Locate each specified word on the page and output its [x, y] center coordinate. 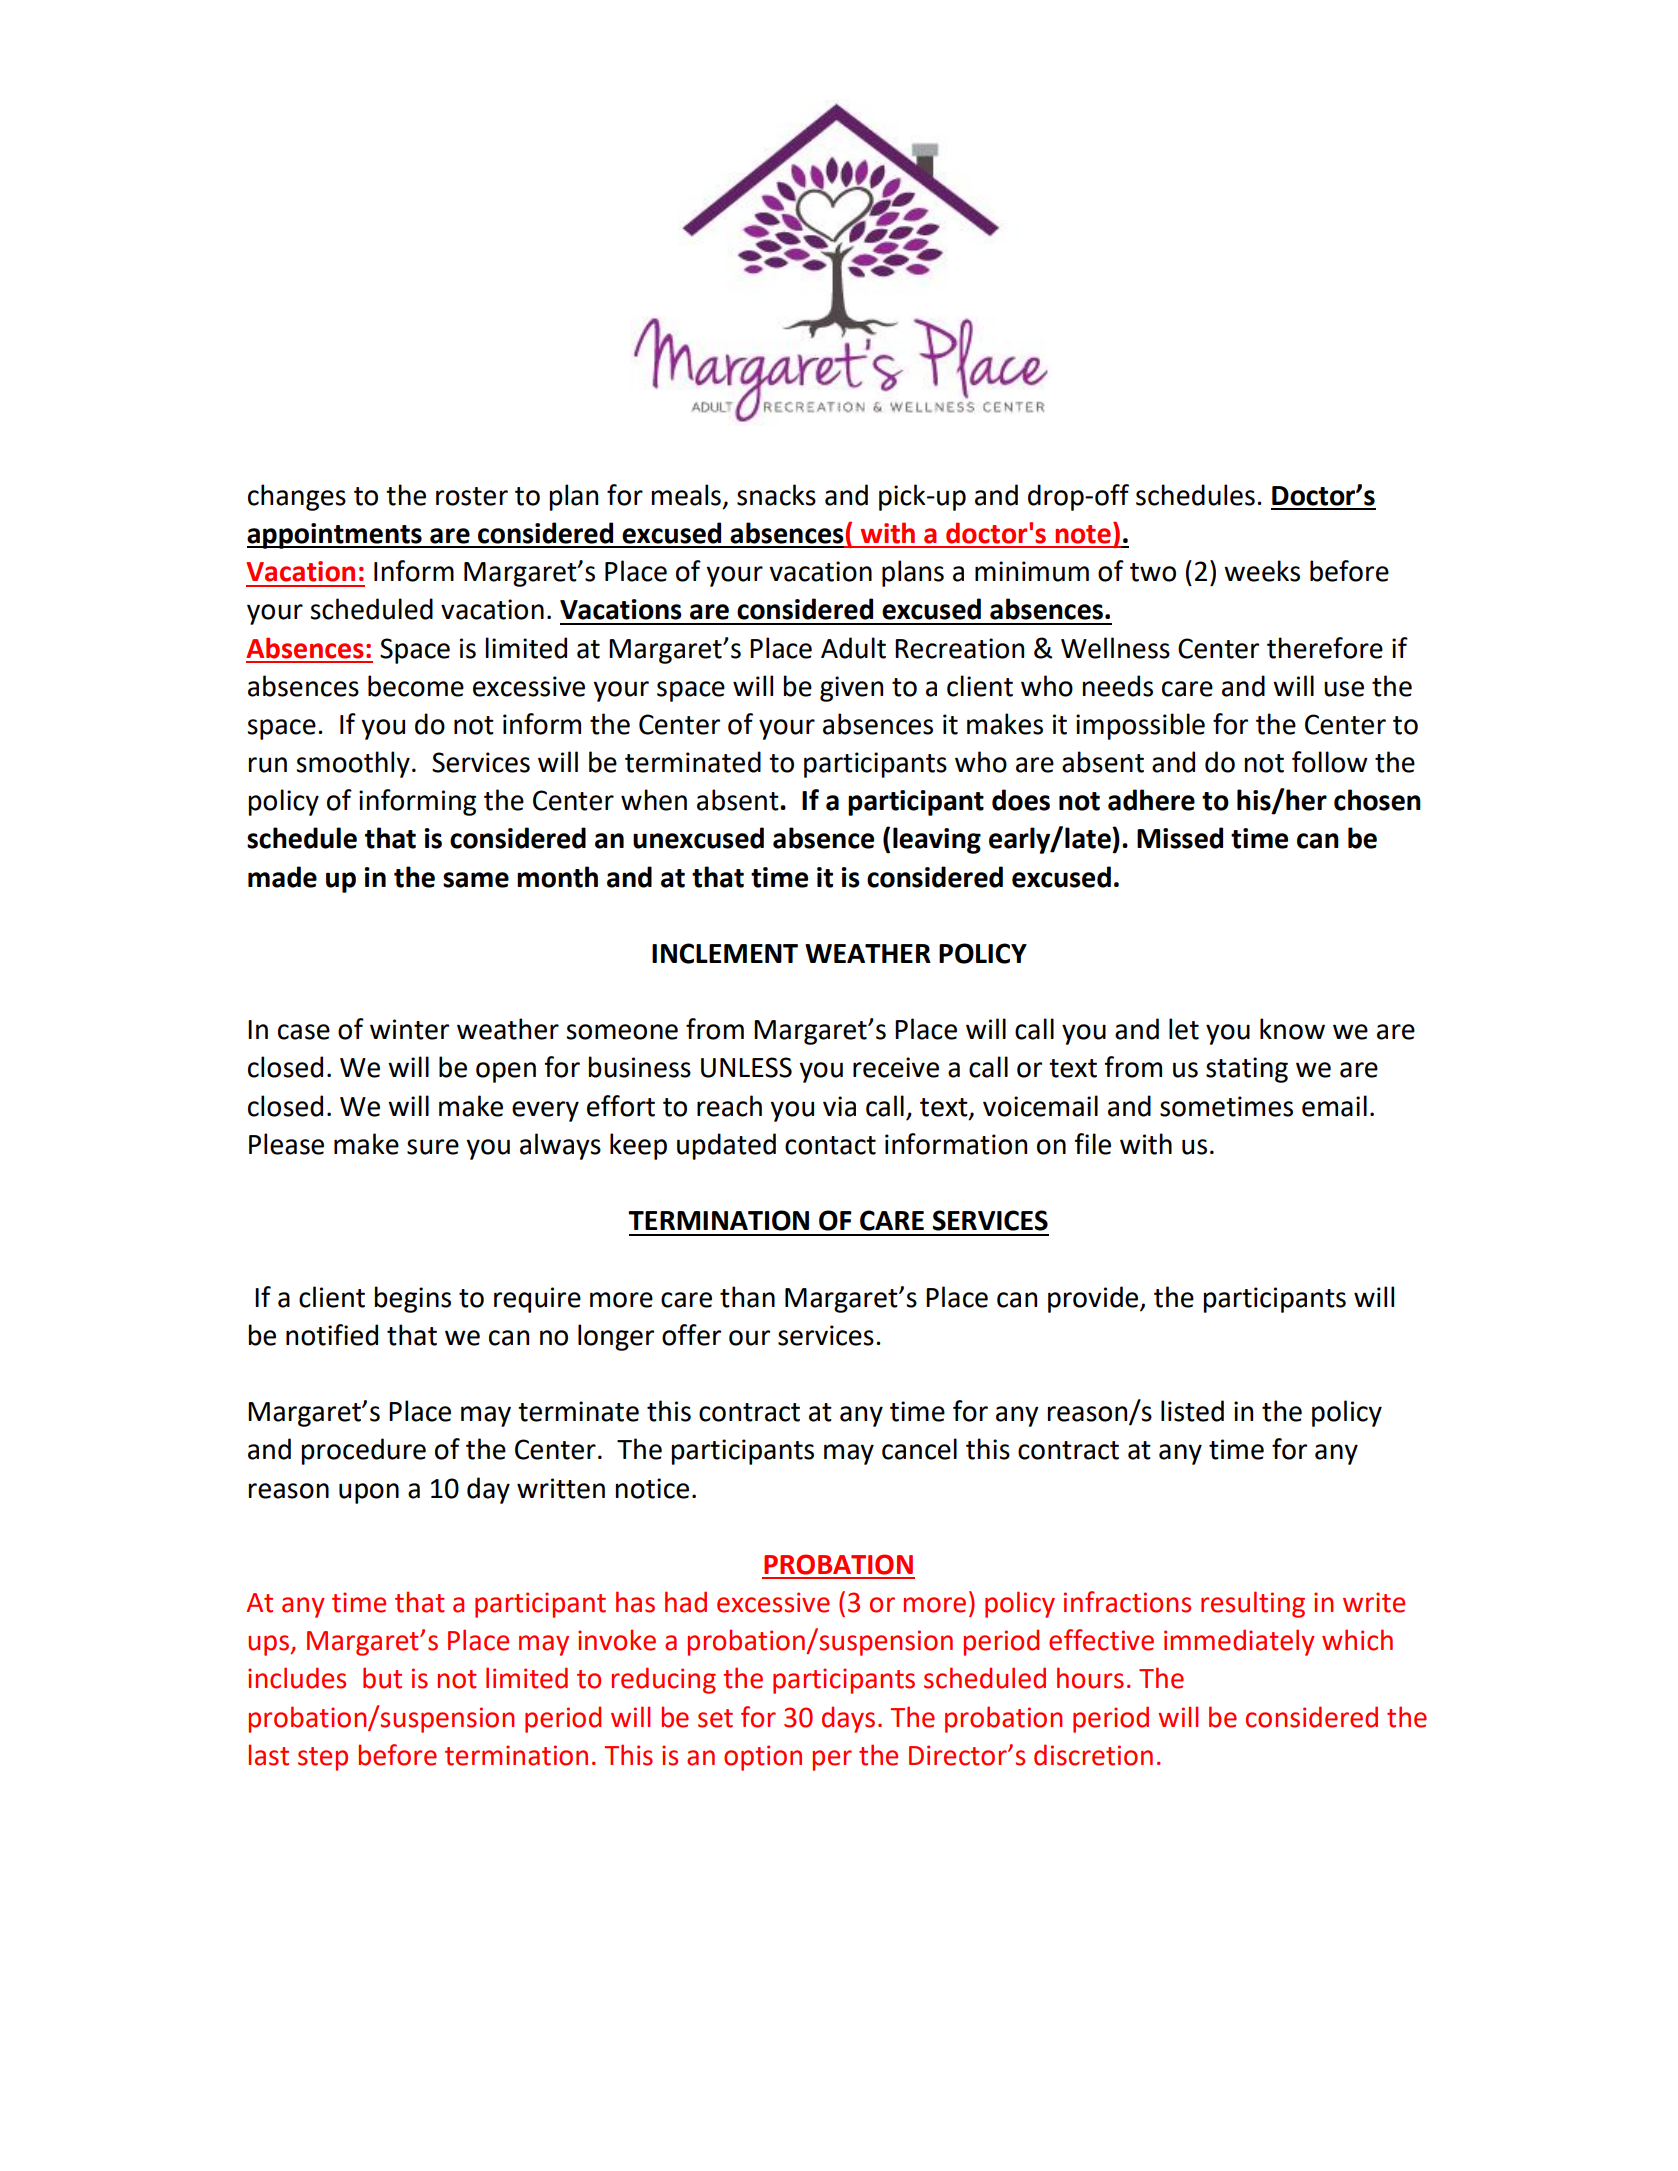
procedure [364, 1451]
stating [1247, 1070]
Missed [1180, 838]
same [476, 880]
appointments [335, 536]
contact [830, 1145]
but [382, 1678]
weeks [1262, 571]
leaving [937, 840]
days [848, 1719]
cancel [919, 1449]
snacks [776, 495]
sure [433, 1147]
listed [1192, 1411]
